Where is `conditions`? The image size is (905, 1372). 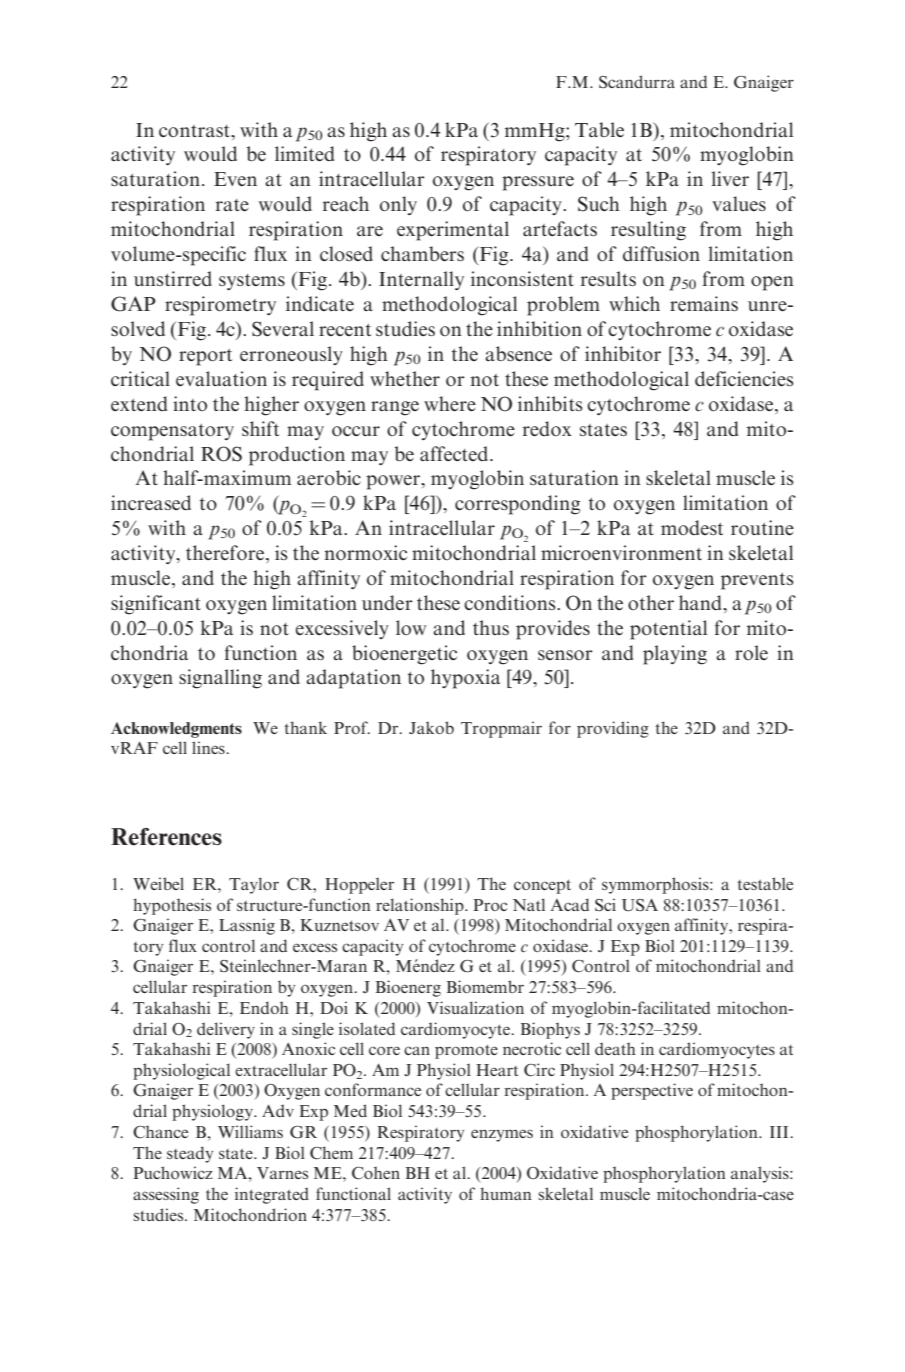 conditions is located at coordinates (511, 602).
